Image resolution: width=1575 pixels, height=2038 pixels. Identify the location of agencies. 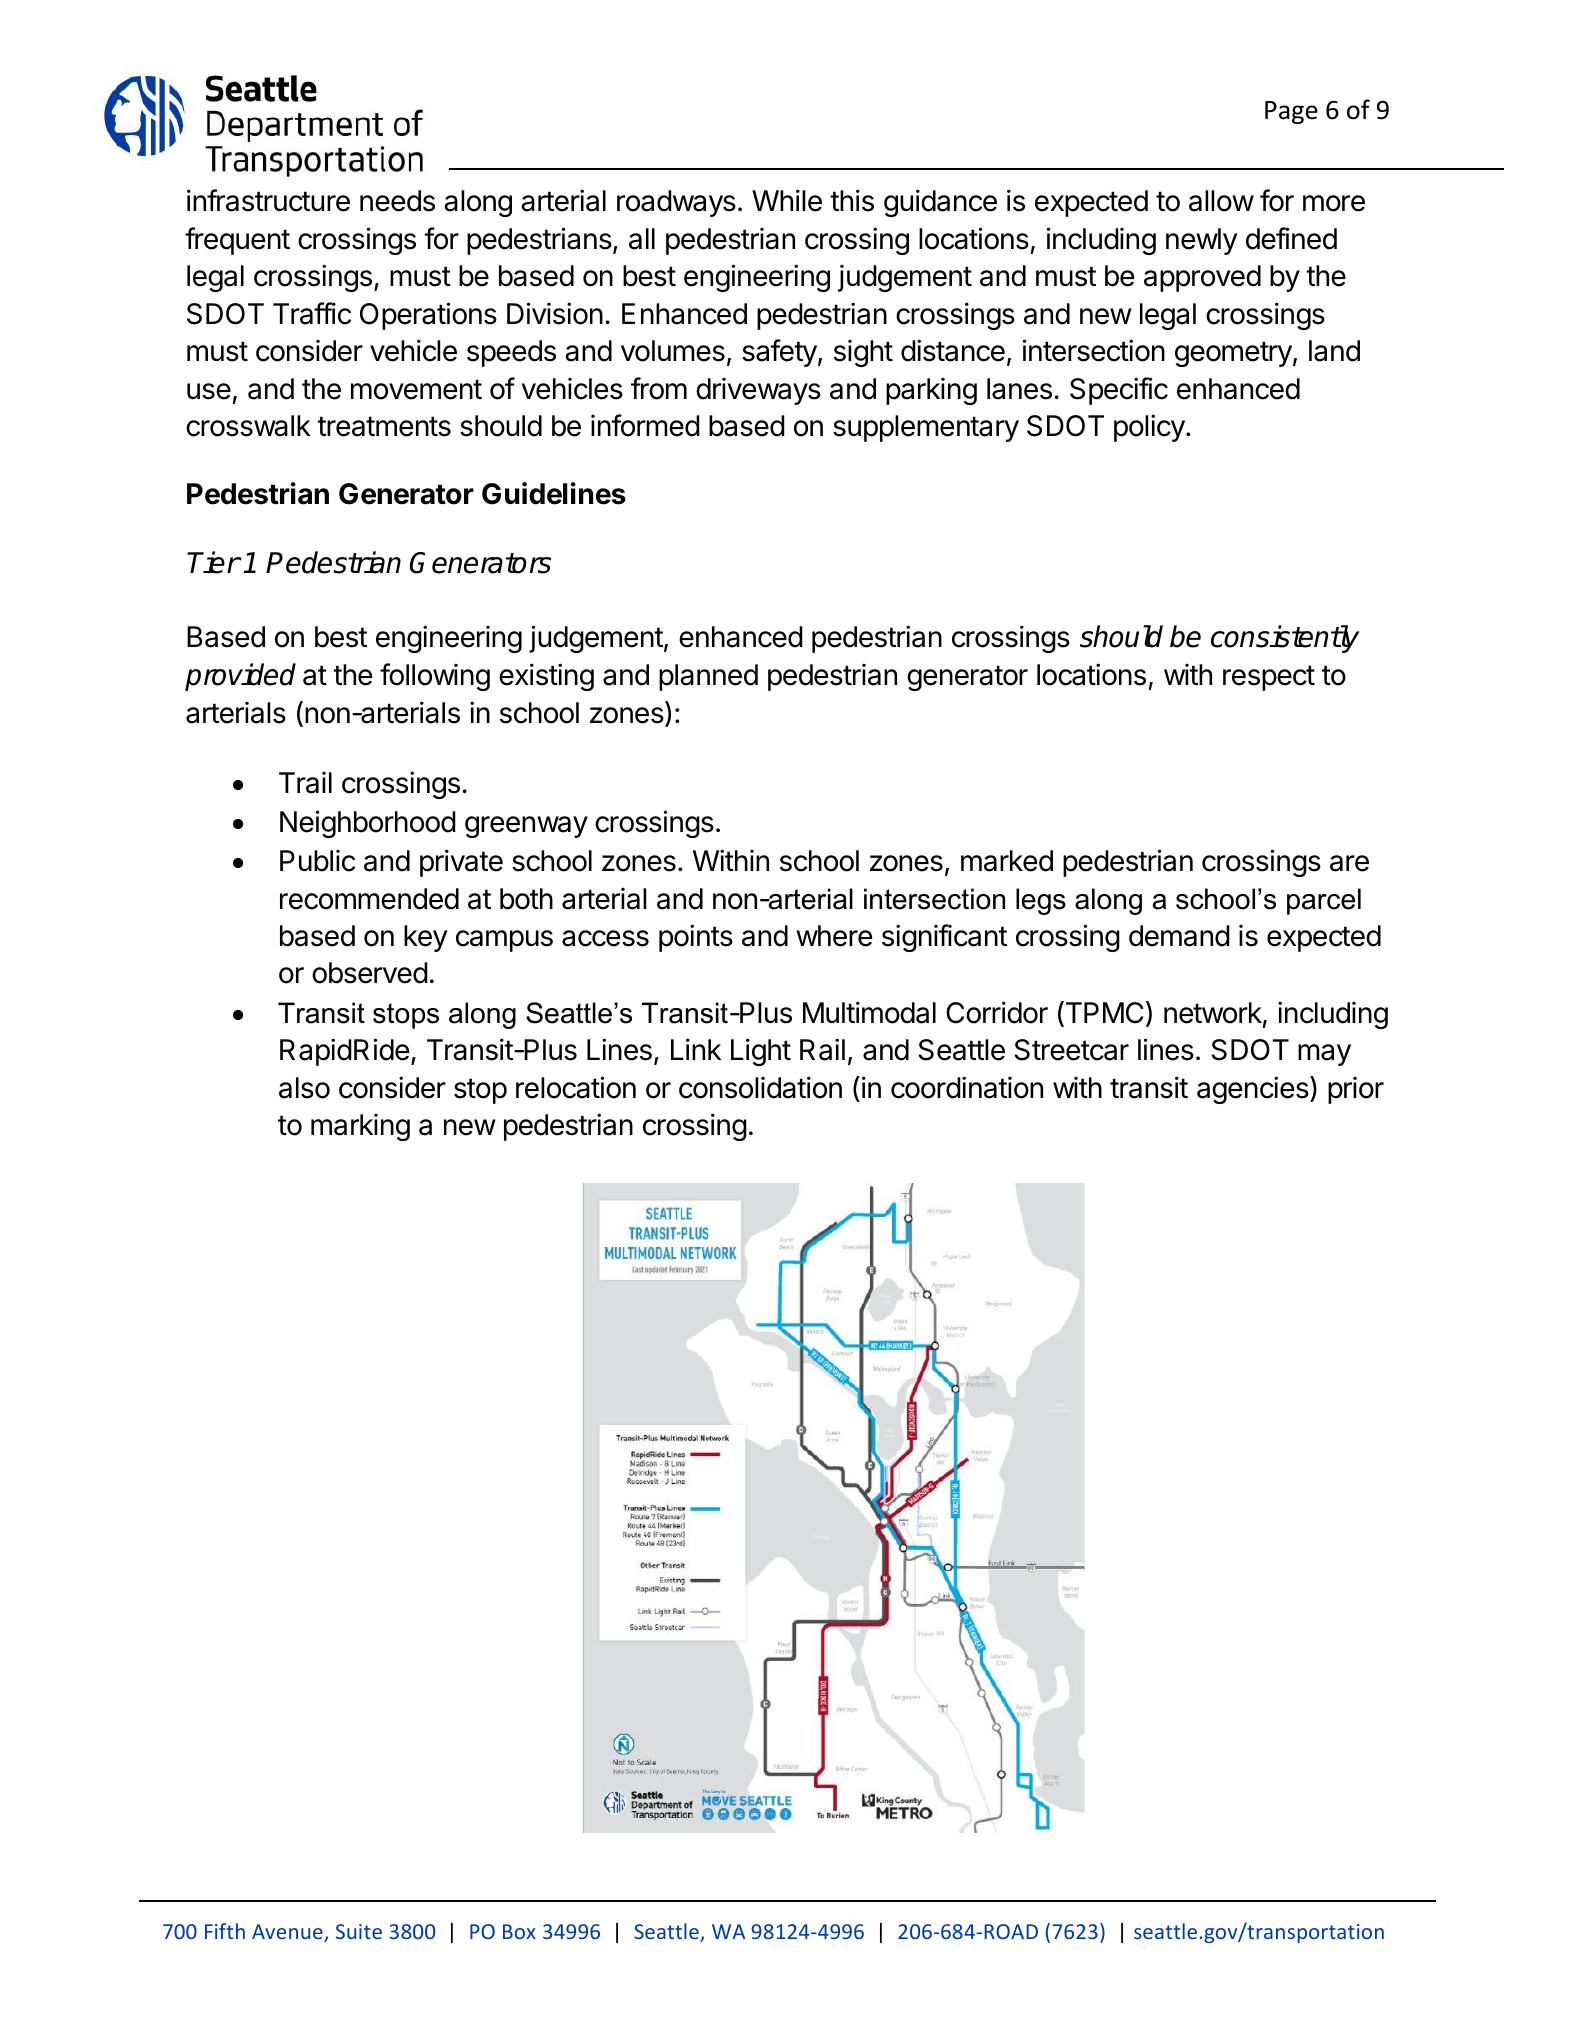
(1254, 1090).
